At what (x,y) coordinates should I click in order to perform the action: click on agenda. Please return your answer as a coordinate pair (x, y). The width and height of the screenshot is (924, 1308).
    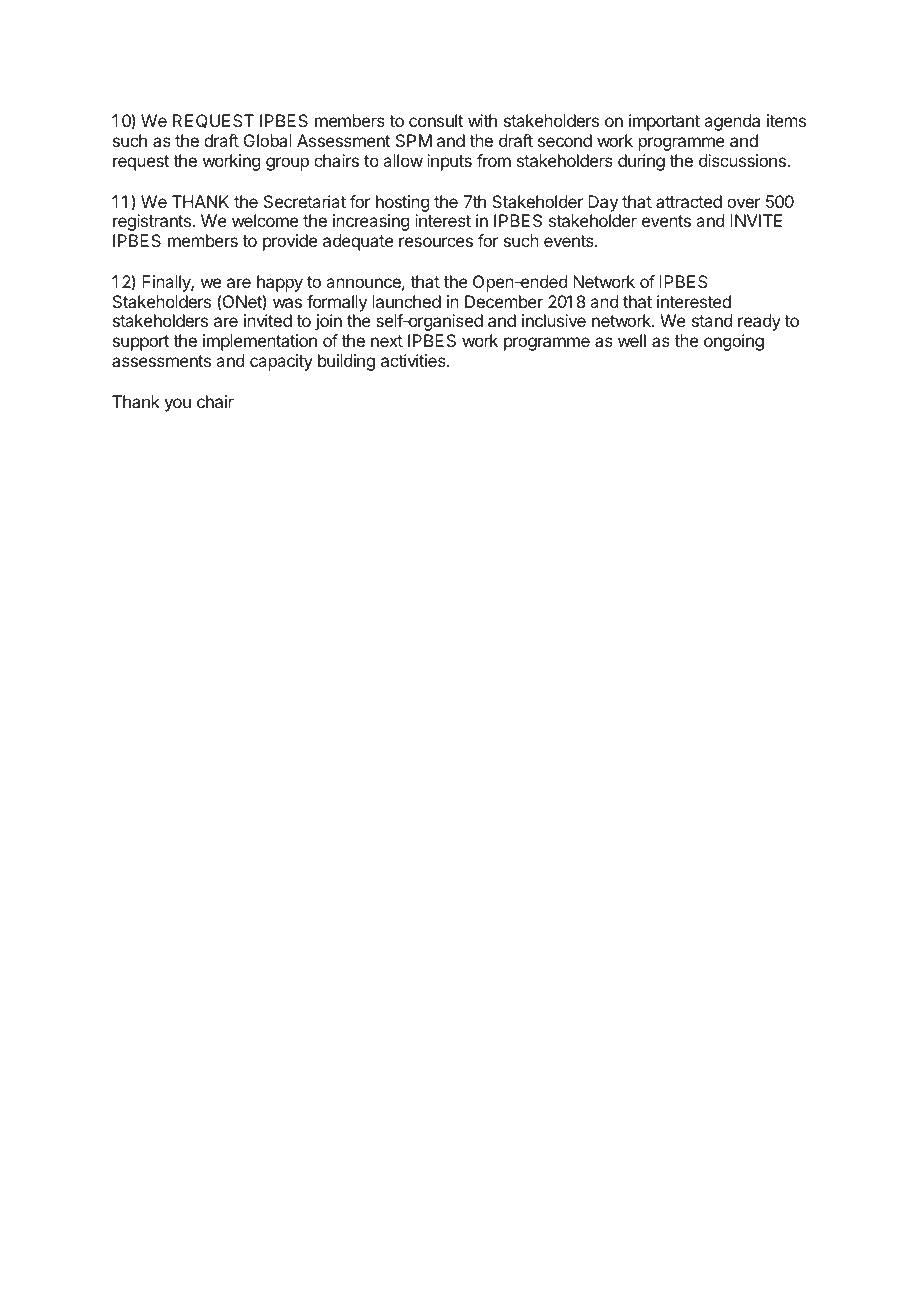
    Looking at the image, I should click on (732, 122).
